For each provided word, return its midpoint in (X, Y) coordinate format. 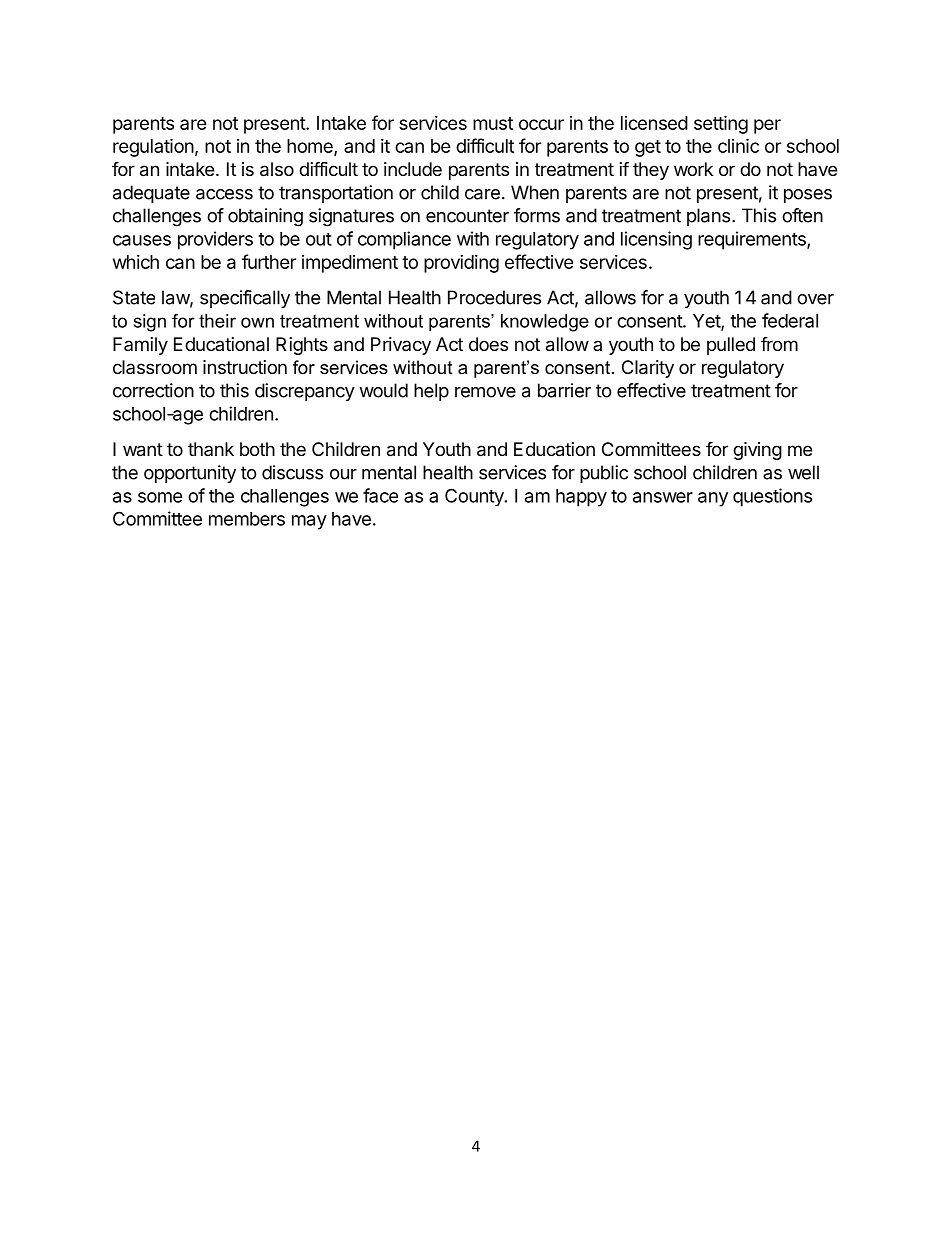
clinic (738, 145)
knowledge (545, 323)
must (493, 123)
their (217, 321)
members (247, 519)
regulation (153, 147)
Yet (707, 322)
